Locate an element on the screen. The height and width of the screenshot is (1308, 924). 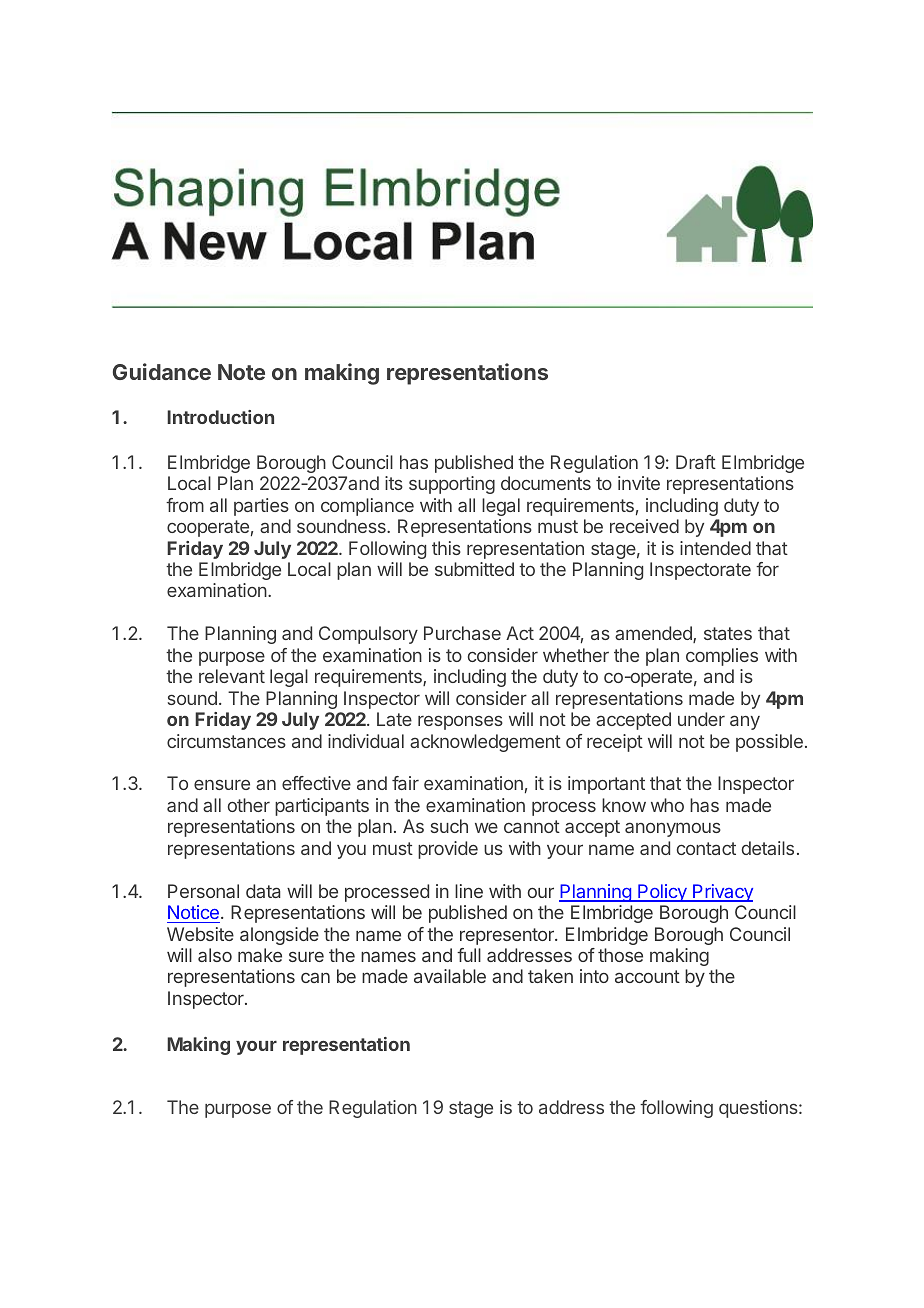
questions is located at coordinates (759, 1109).
